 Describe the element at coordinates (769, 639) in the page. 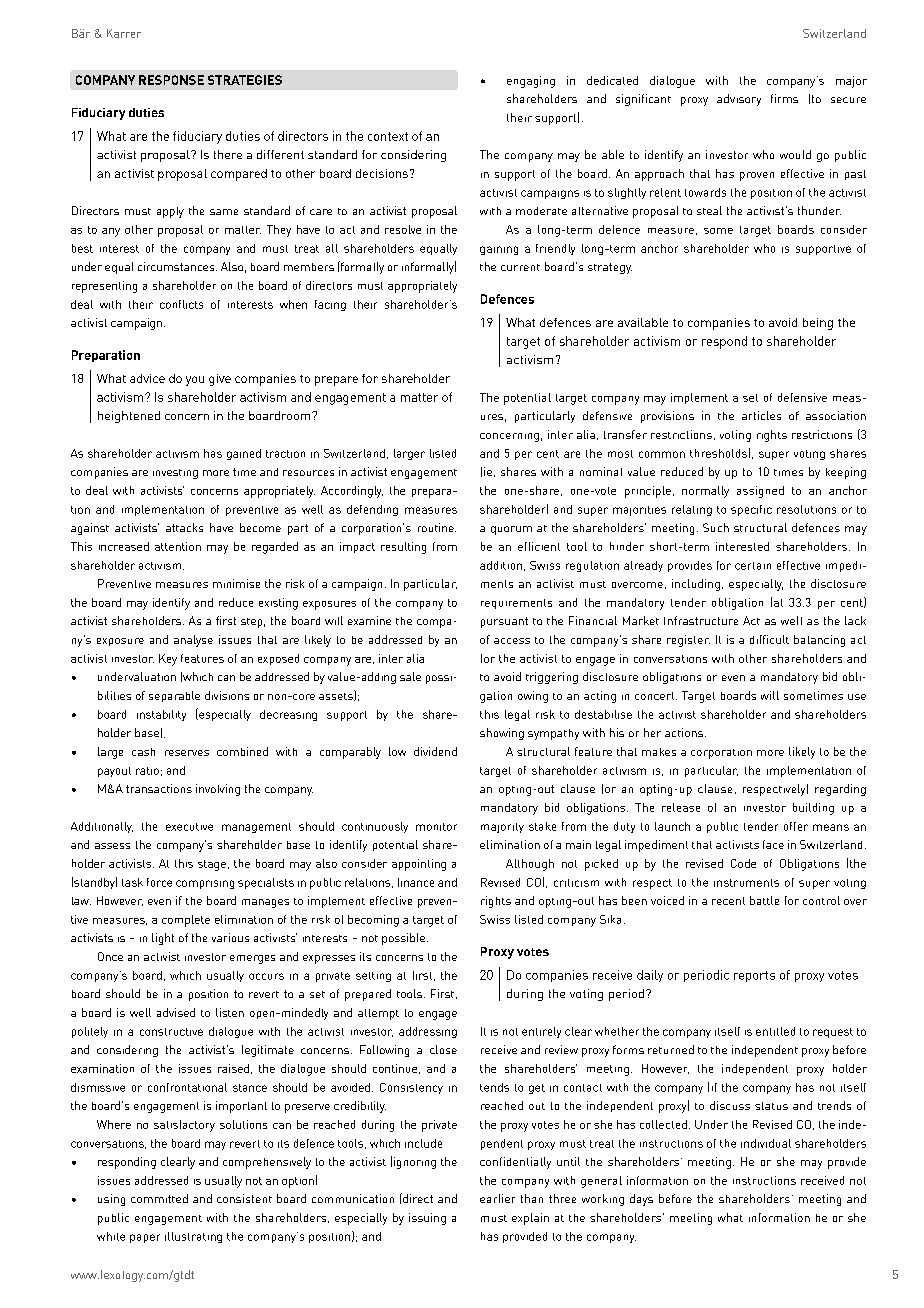

I see `difficult` at that location.
